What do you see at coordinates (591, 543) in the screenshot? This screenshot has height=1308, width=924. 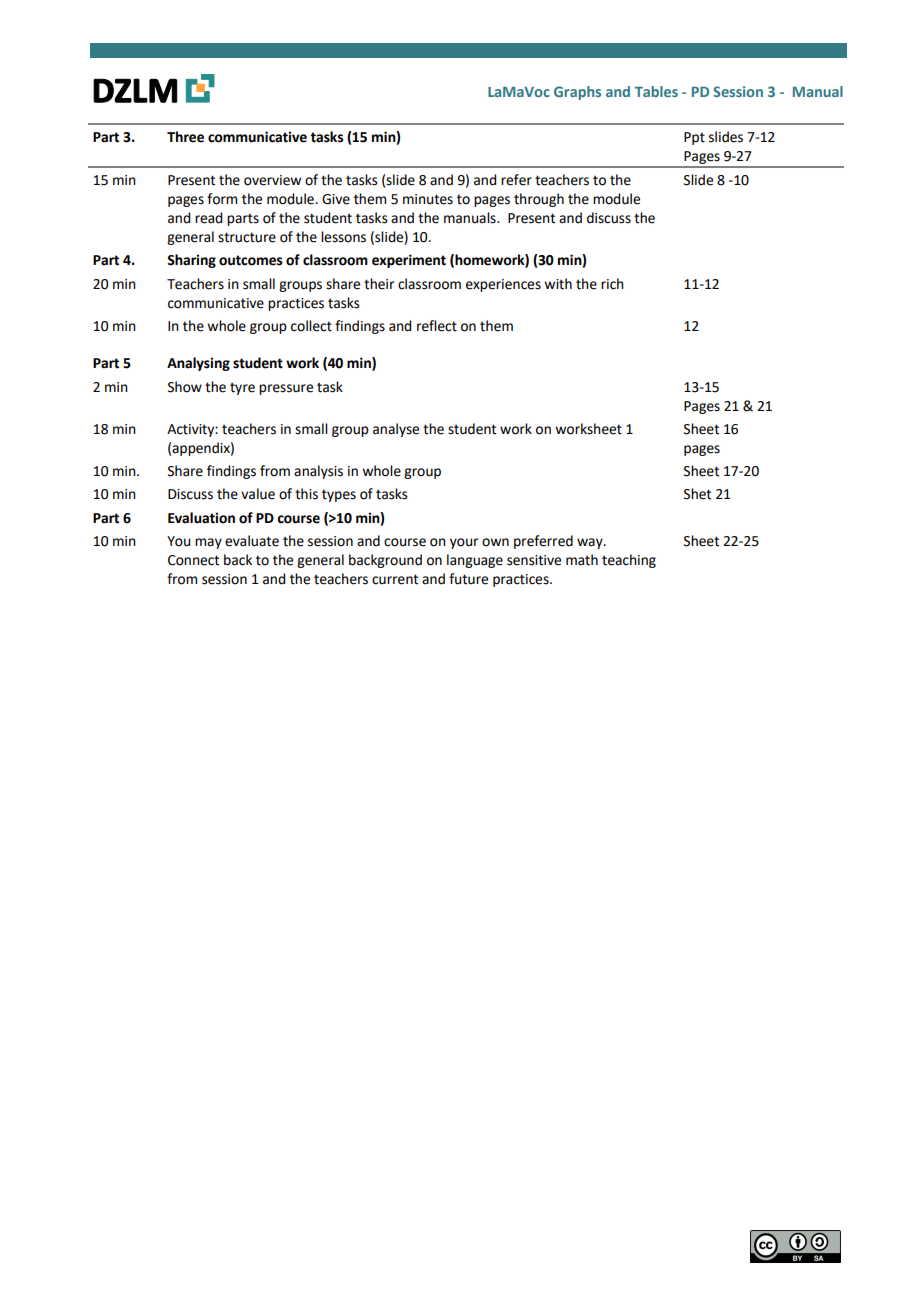 I see `way` at bounding box center [591, 543].
